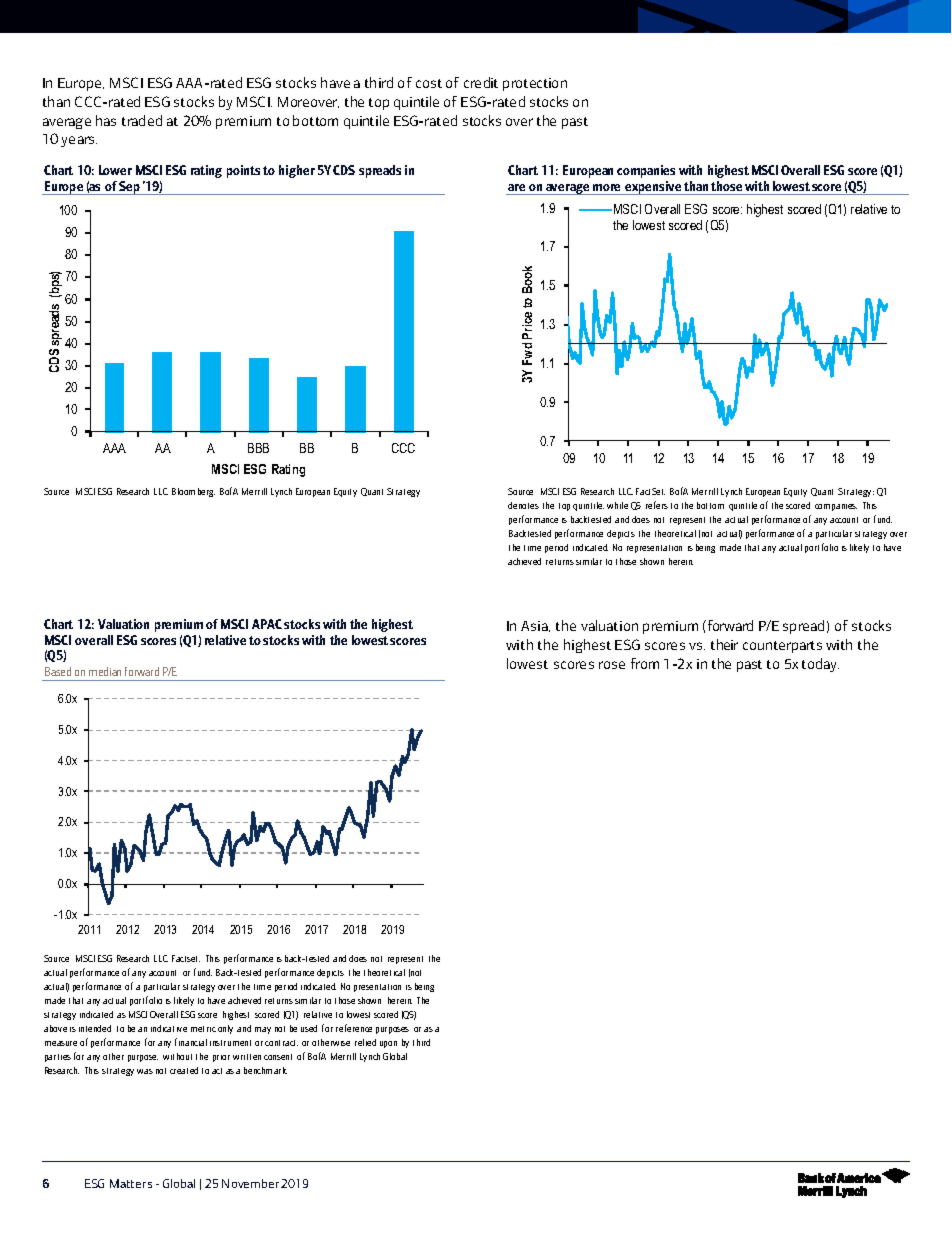  Describe the element at coordinates (142, 120) in the document. I see `traded` at that location.
